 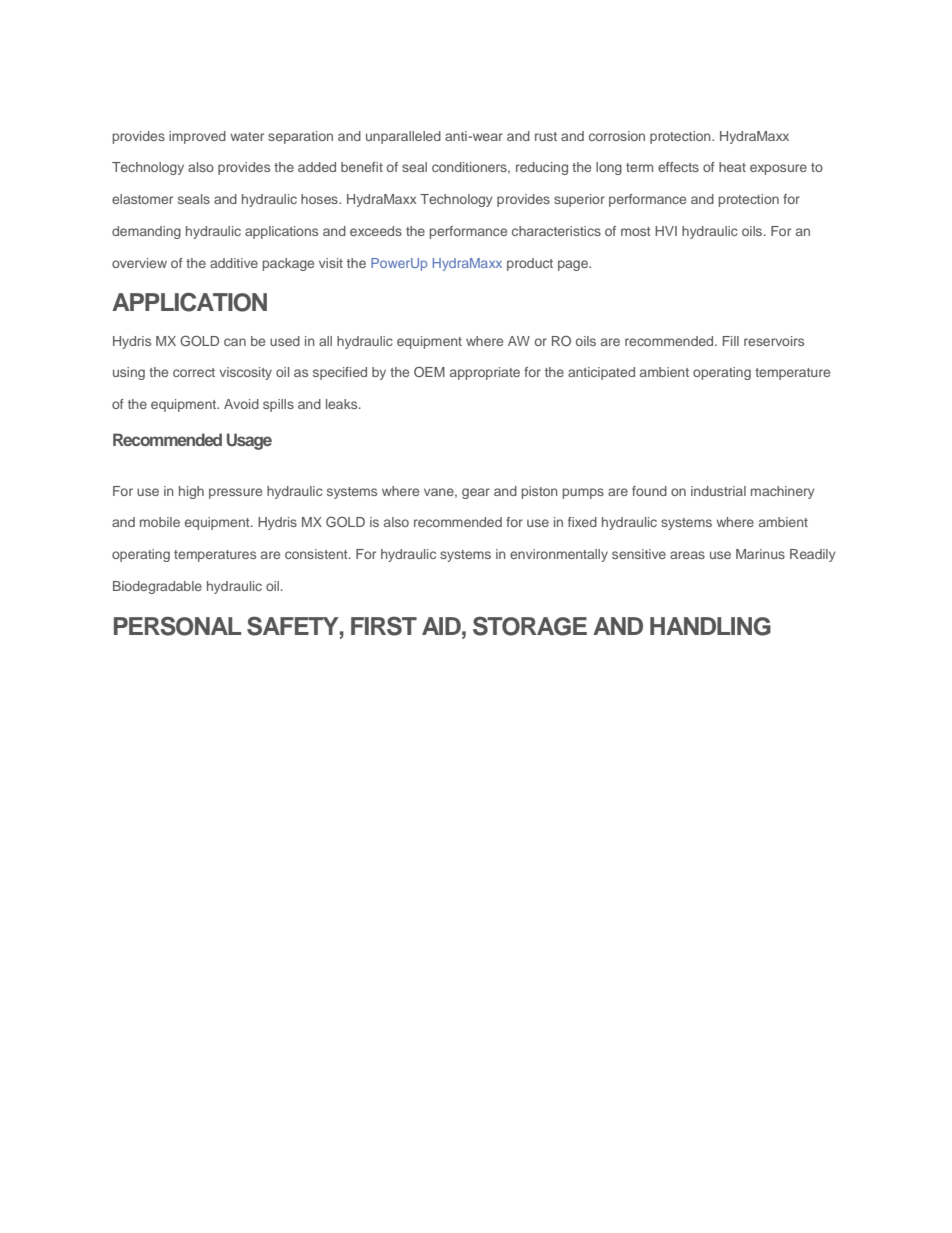 What do you see at coordinates (530, 626) in the screenshot?
I see `STORAGE` at bounding box center [530, 626].
